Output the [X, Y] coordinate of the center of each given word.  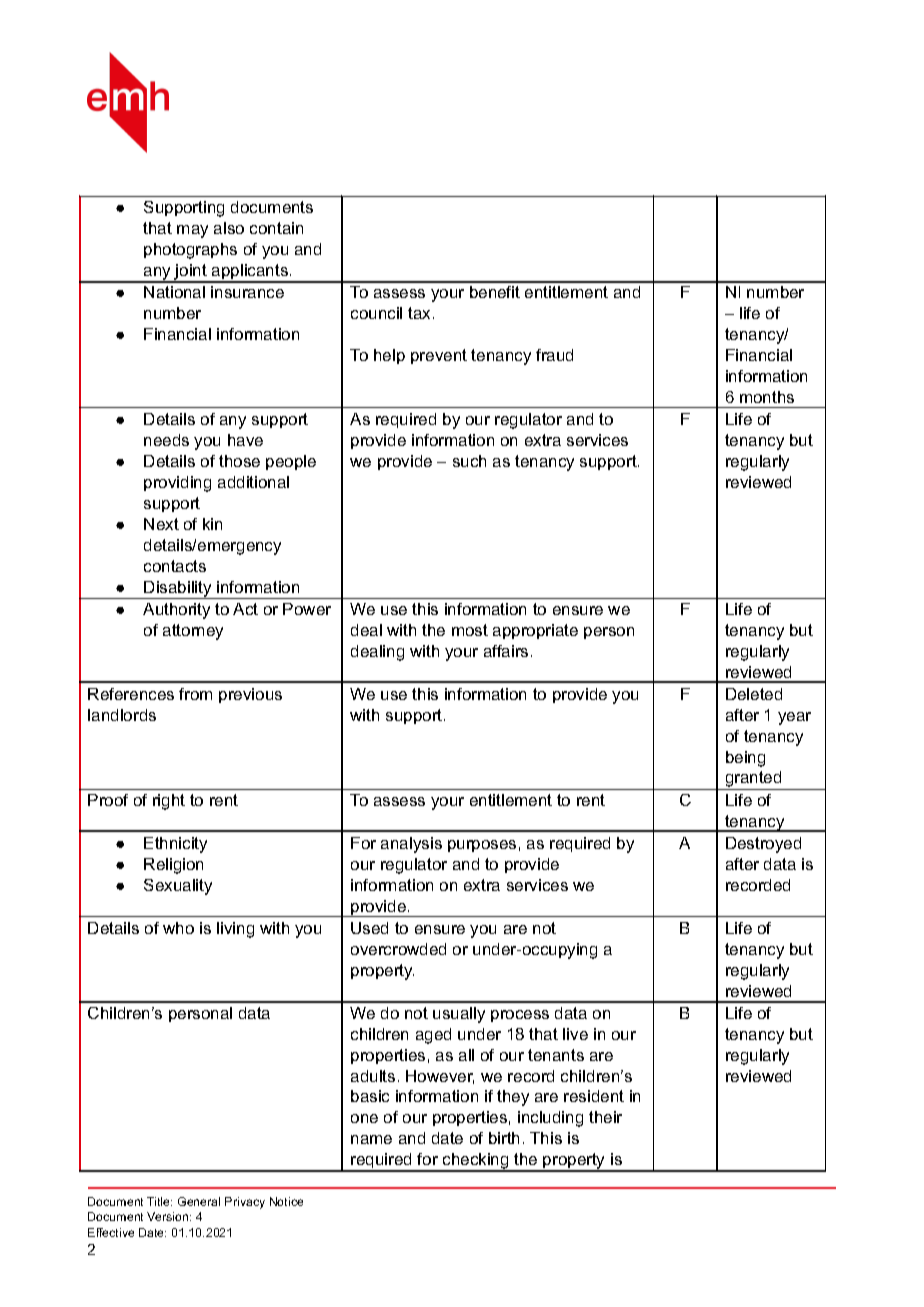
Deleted [754, 694]
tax [421, 313]
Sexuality [178, 887]
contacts [175, 566]
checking [476, 1162]
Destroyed [763, 845]
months [767, 397]
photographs [190, 251]
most [470, 630]
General [199, 1201]
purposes [482, 846]
